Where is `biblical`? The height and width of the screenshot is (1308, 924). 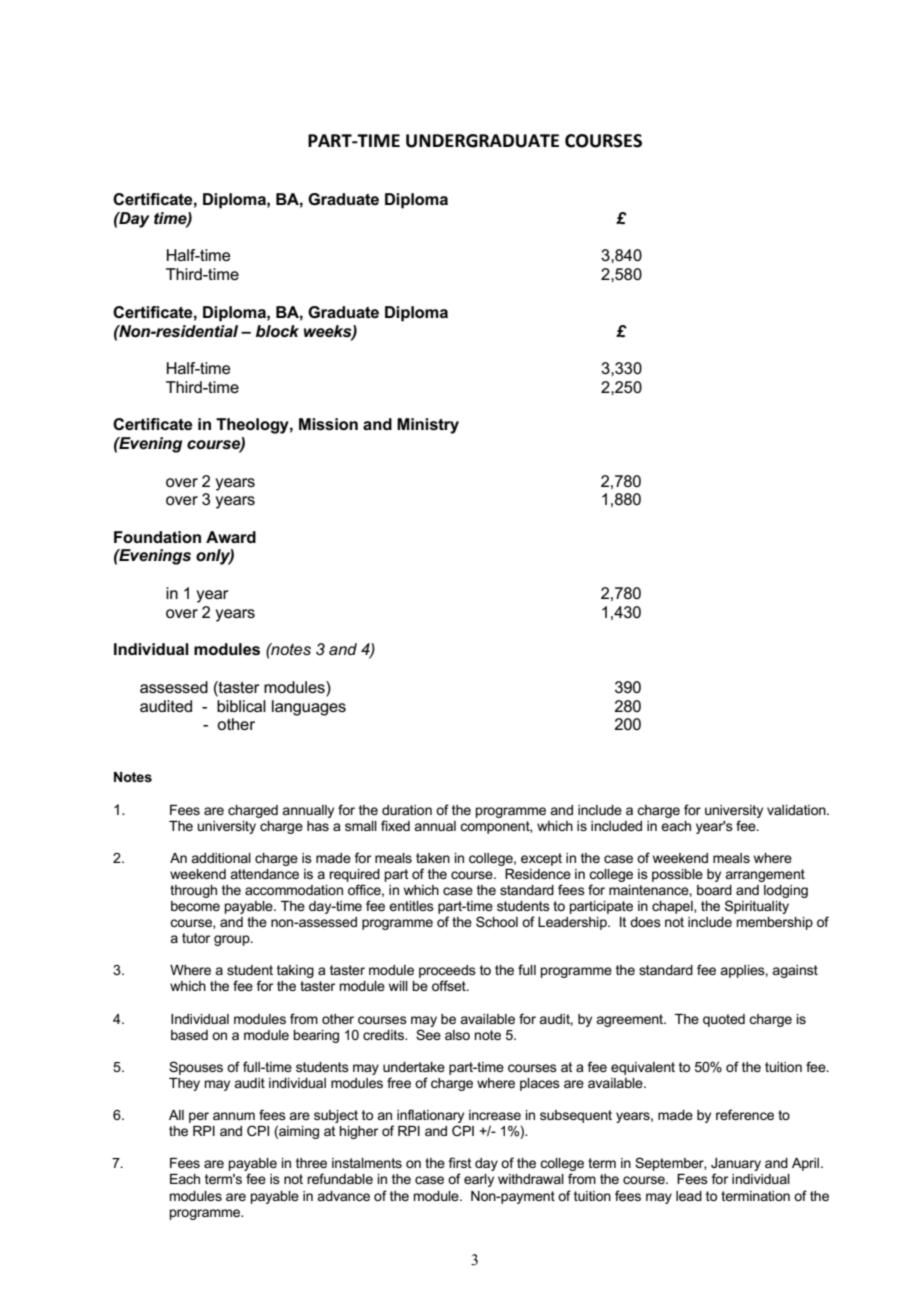 biblical is located at coordinates (241, 706).
